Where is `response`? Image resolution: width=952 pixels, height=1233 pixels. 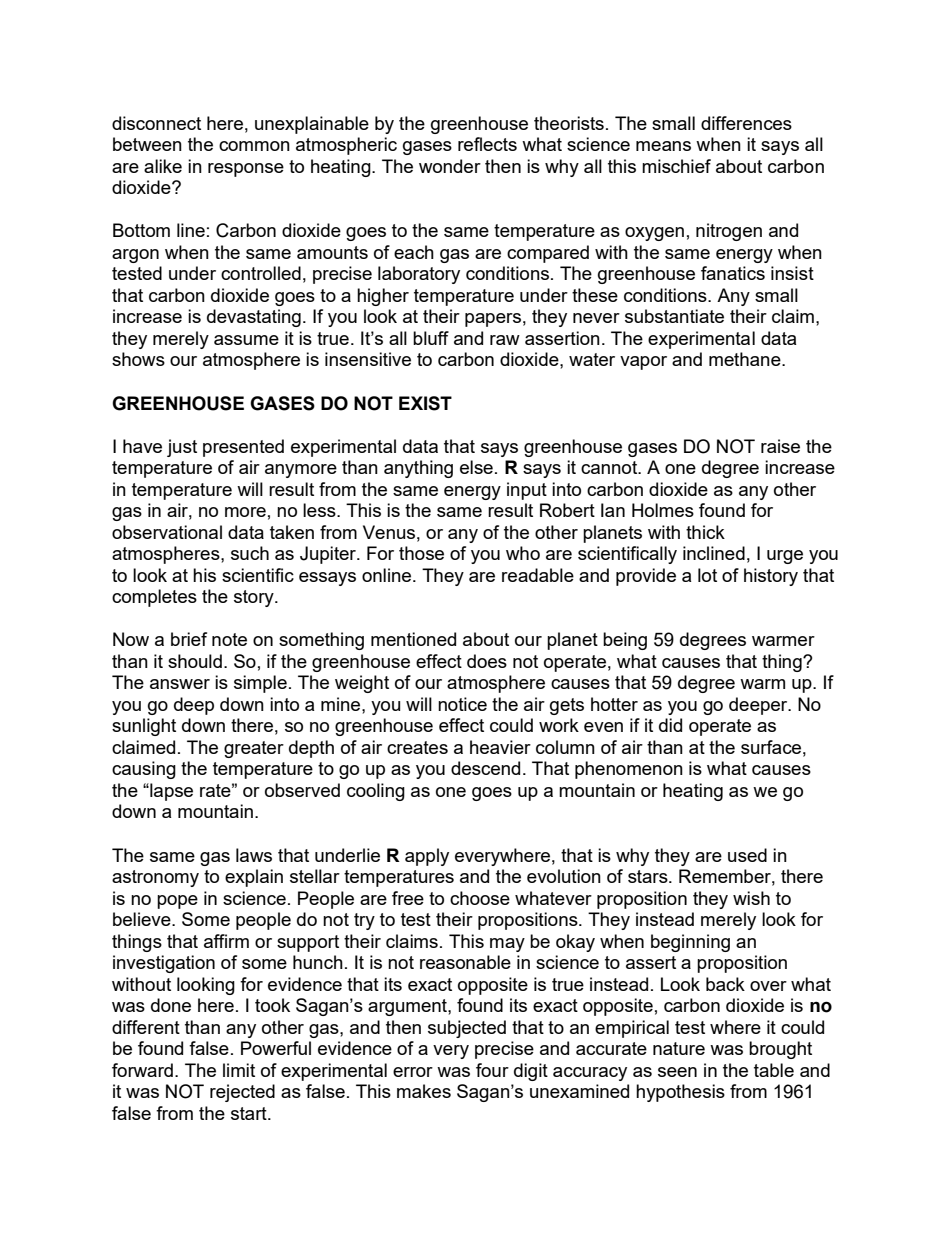
response is located at coordinates (246, 170).
